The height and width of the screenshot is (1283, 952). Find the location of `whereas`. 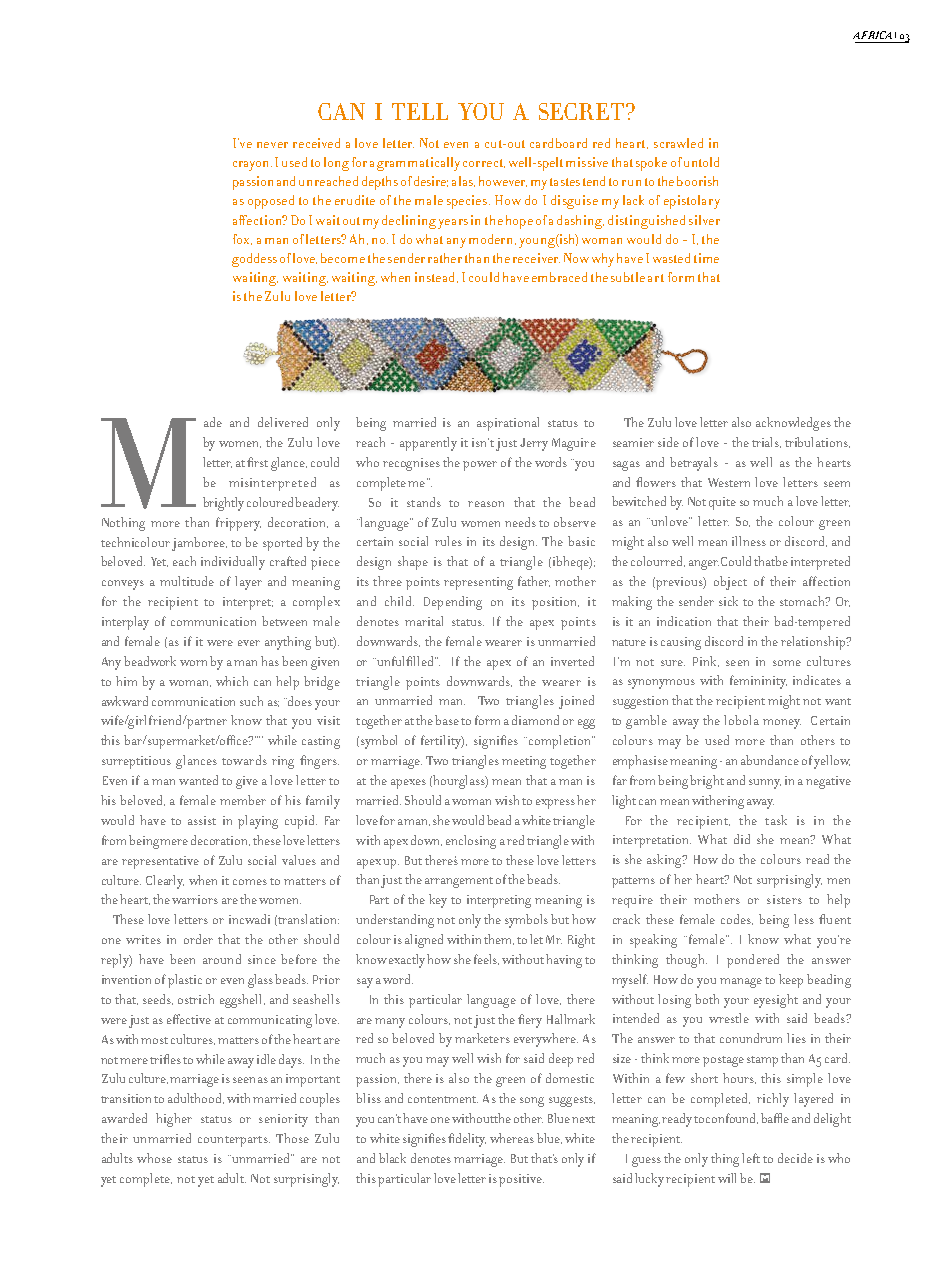

whereas is located at coordinates (512, 1138).
